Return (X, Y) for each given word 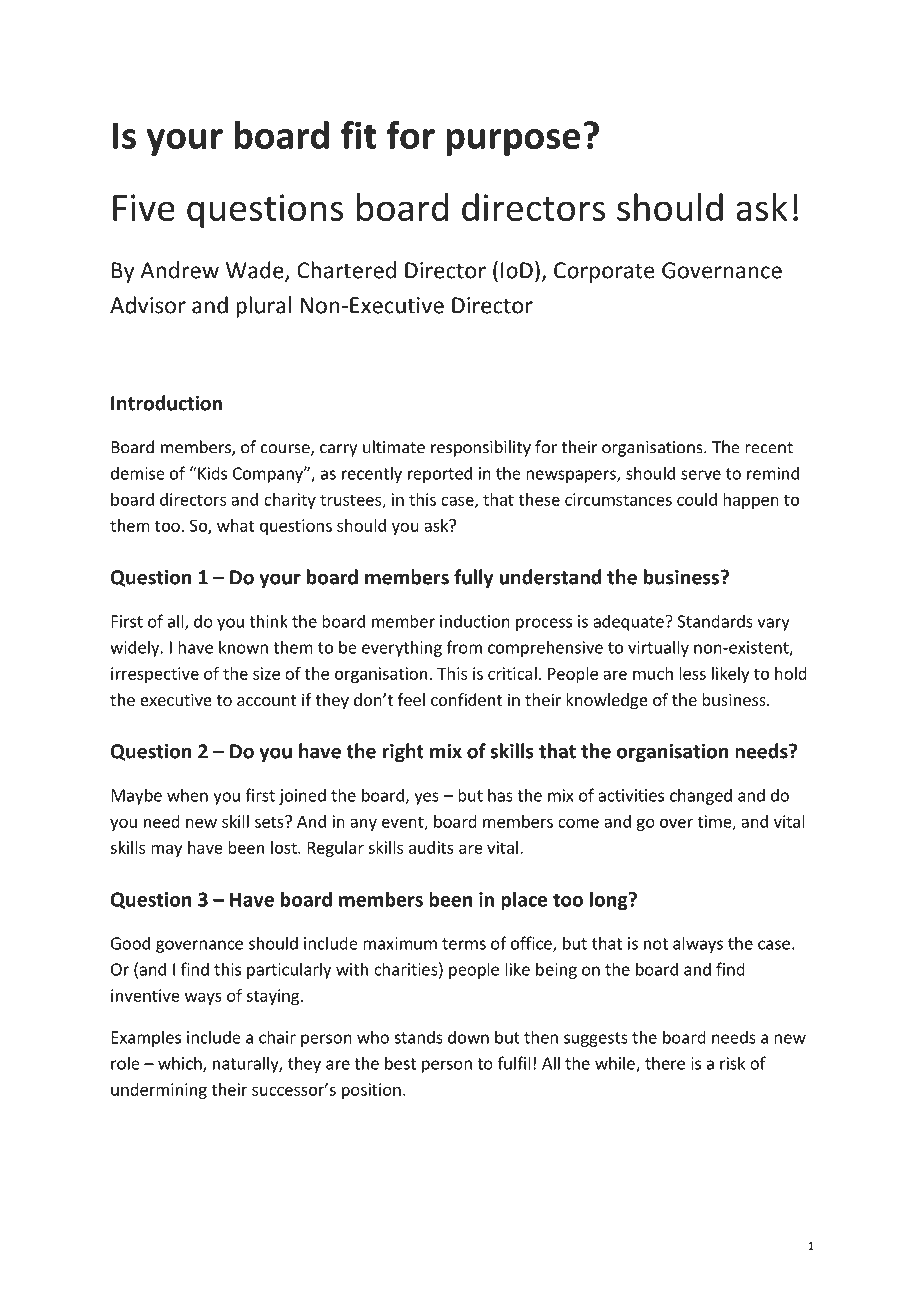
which (181, 1064)
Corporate (604, 272)
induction (475, 621)
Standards (715, 621)
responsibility (481, 448)
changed (701, 796)
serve (701, 475)
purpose (513, 142)
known (243, 647)
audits (431, 847)
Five (144, 207)
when (187, 795)
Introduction (166, 403)
